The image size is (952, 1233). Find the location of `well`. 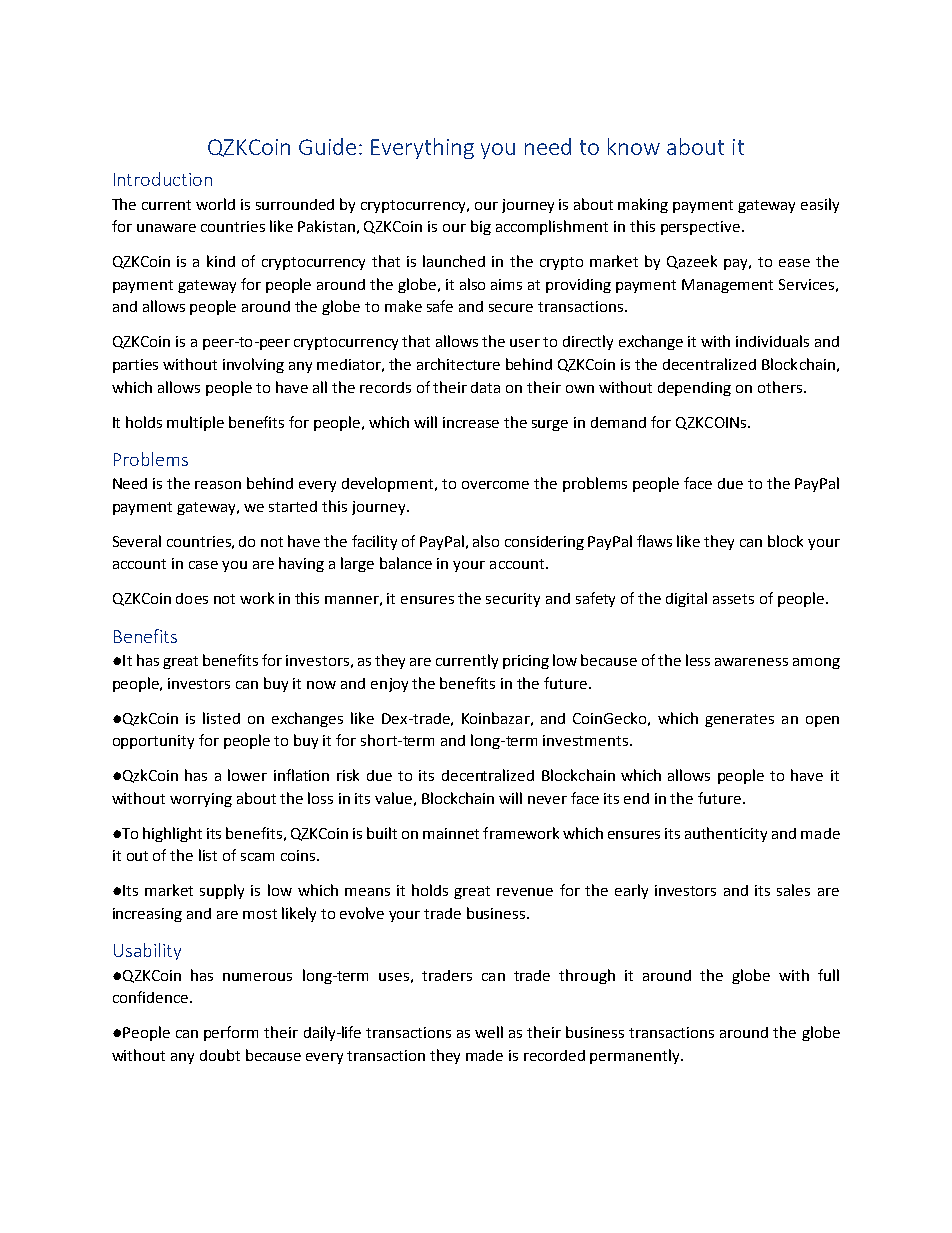

well is located at coordinates (489, 1032).
